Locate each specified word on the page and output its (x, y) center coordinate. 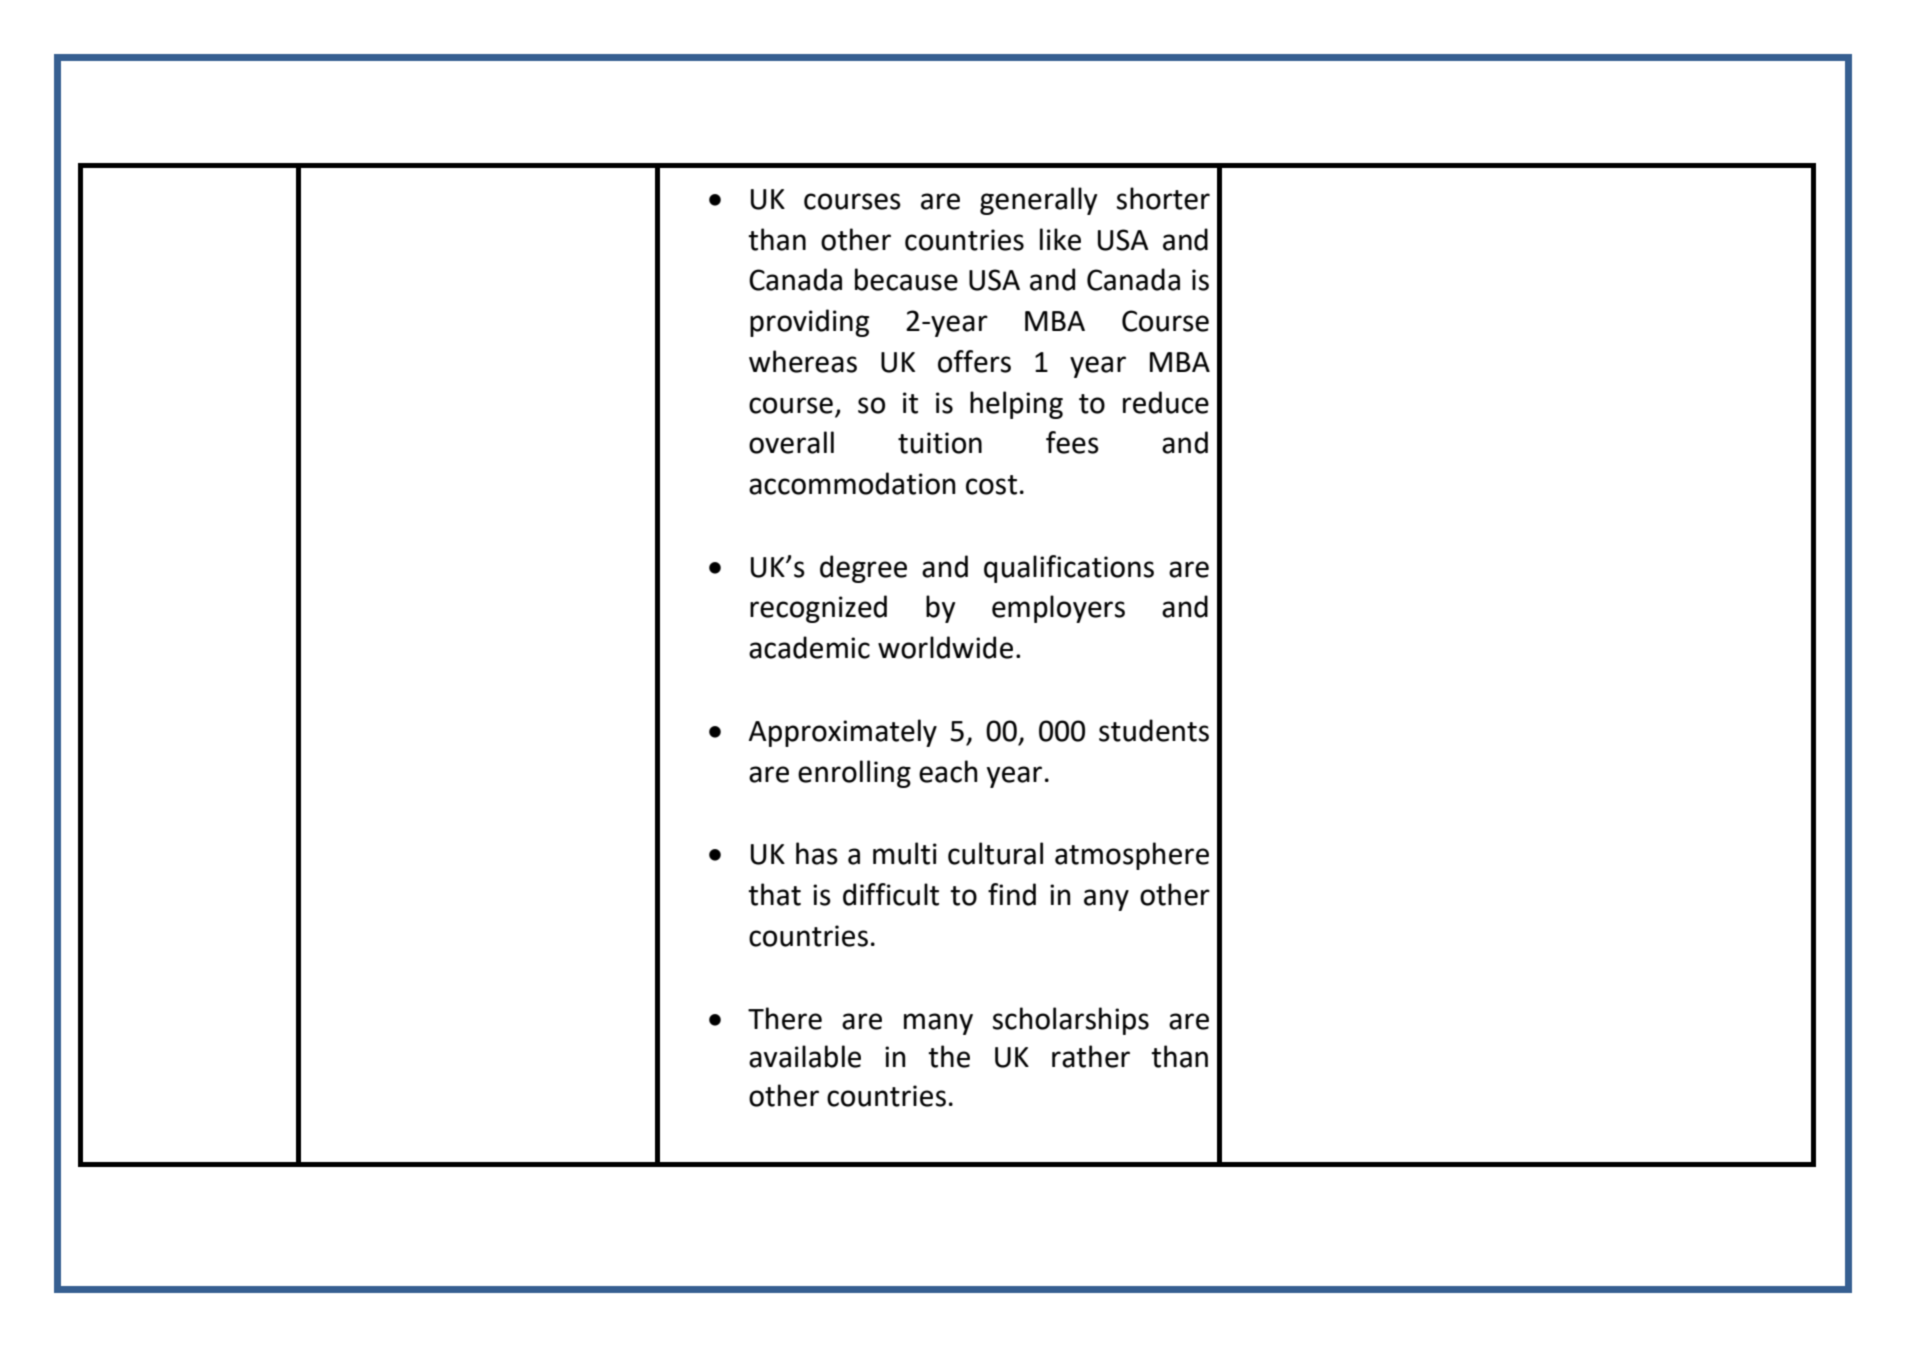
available (805, 1056)
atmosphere (1132, 856)
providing (809, 323)
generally (1039, 201)
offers (974, 361)
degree (863, 569)
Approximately (843, 733)
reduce (1166, 402)
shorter (1163, 198)
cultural (995, 853)
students (1154, 730)
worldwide (945, 647)
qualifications (1069, 569)
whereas (803, 361)
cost (991, 485)
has (817, 853)
